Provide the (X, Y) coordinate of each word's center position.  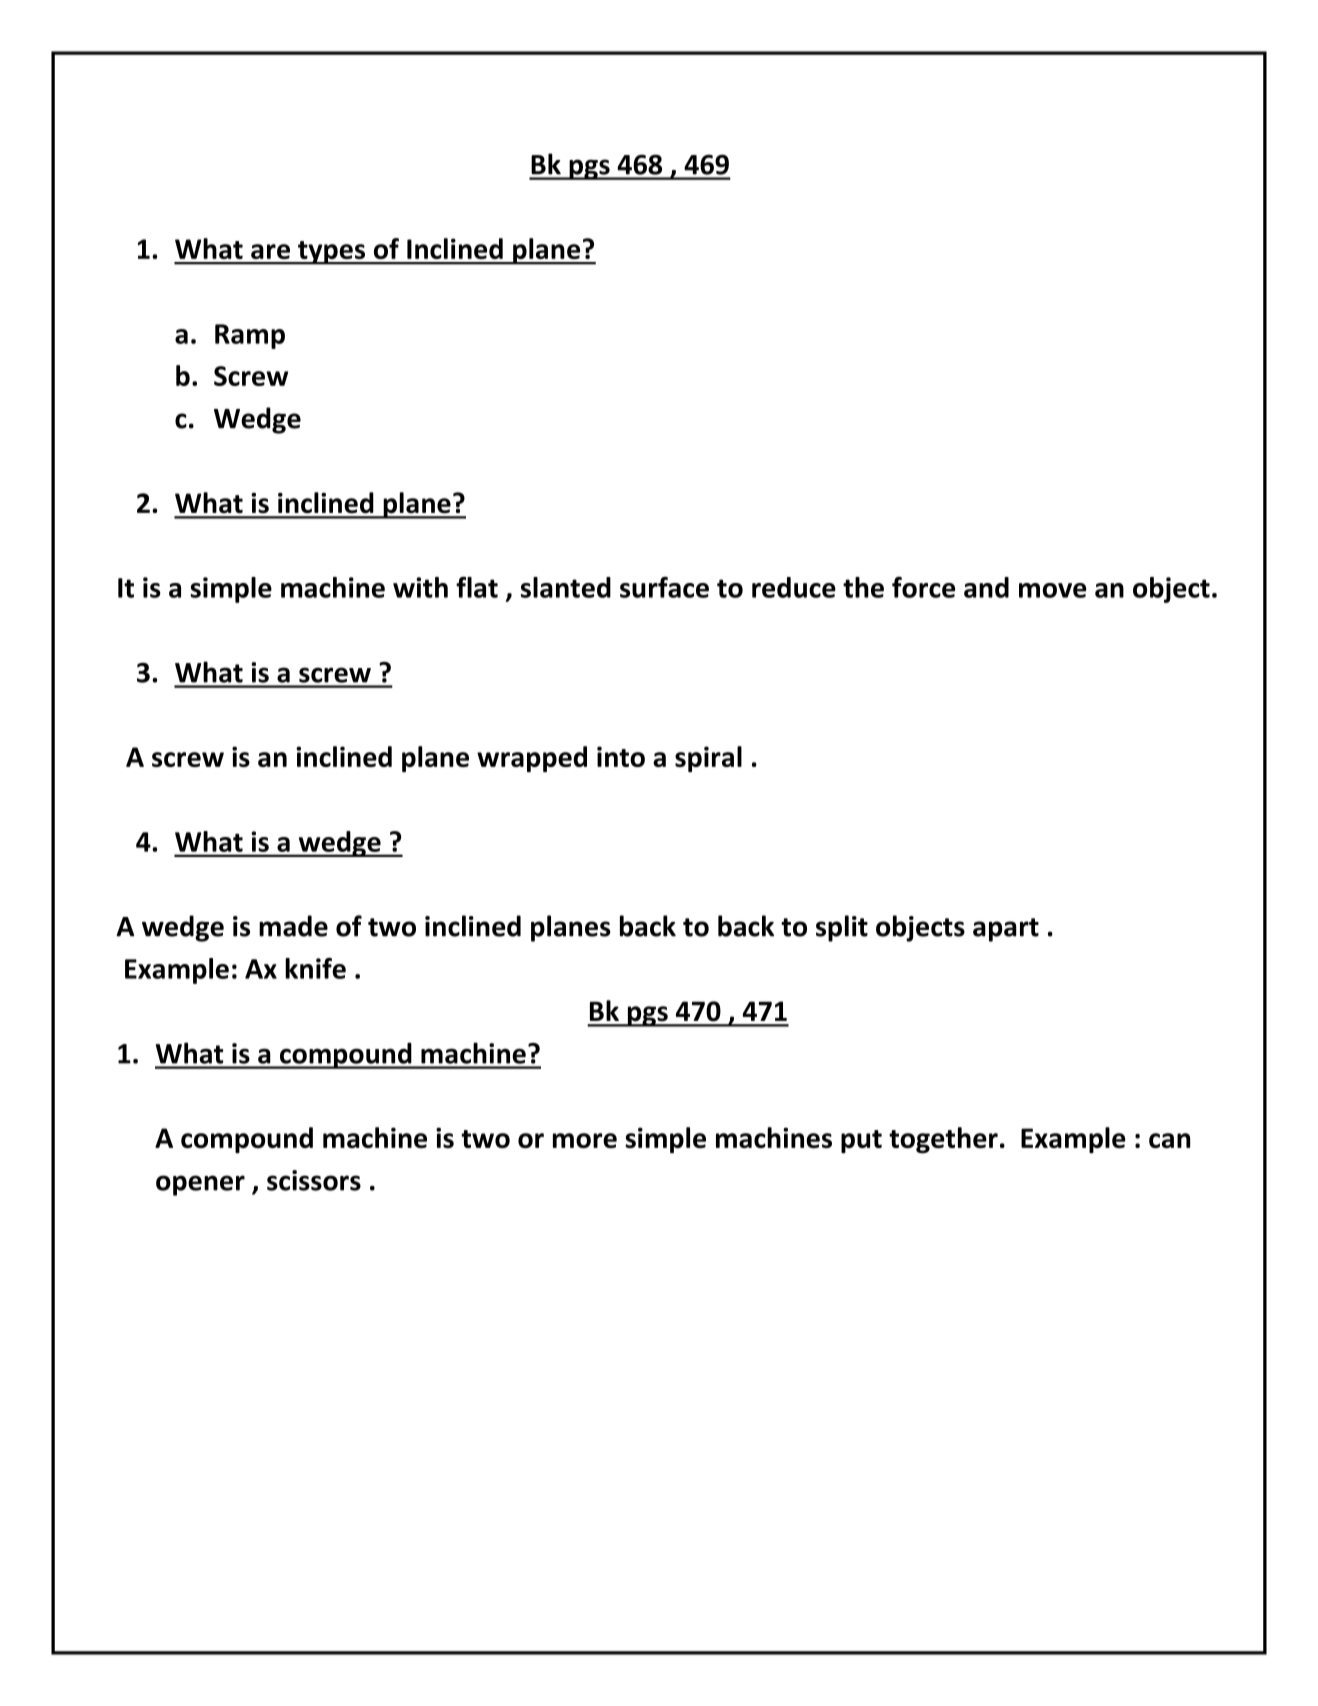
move (1053, 590)
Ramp (250, 336)
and (986, 587)
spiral (708, 759)
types (332, 253)
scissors (314, 1180)
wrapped (532, 759)
